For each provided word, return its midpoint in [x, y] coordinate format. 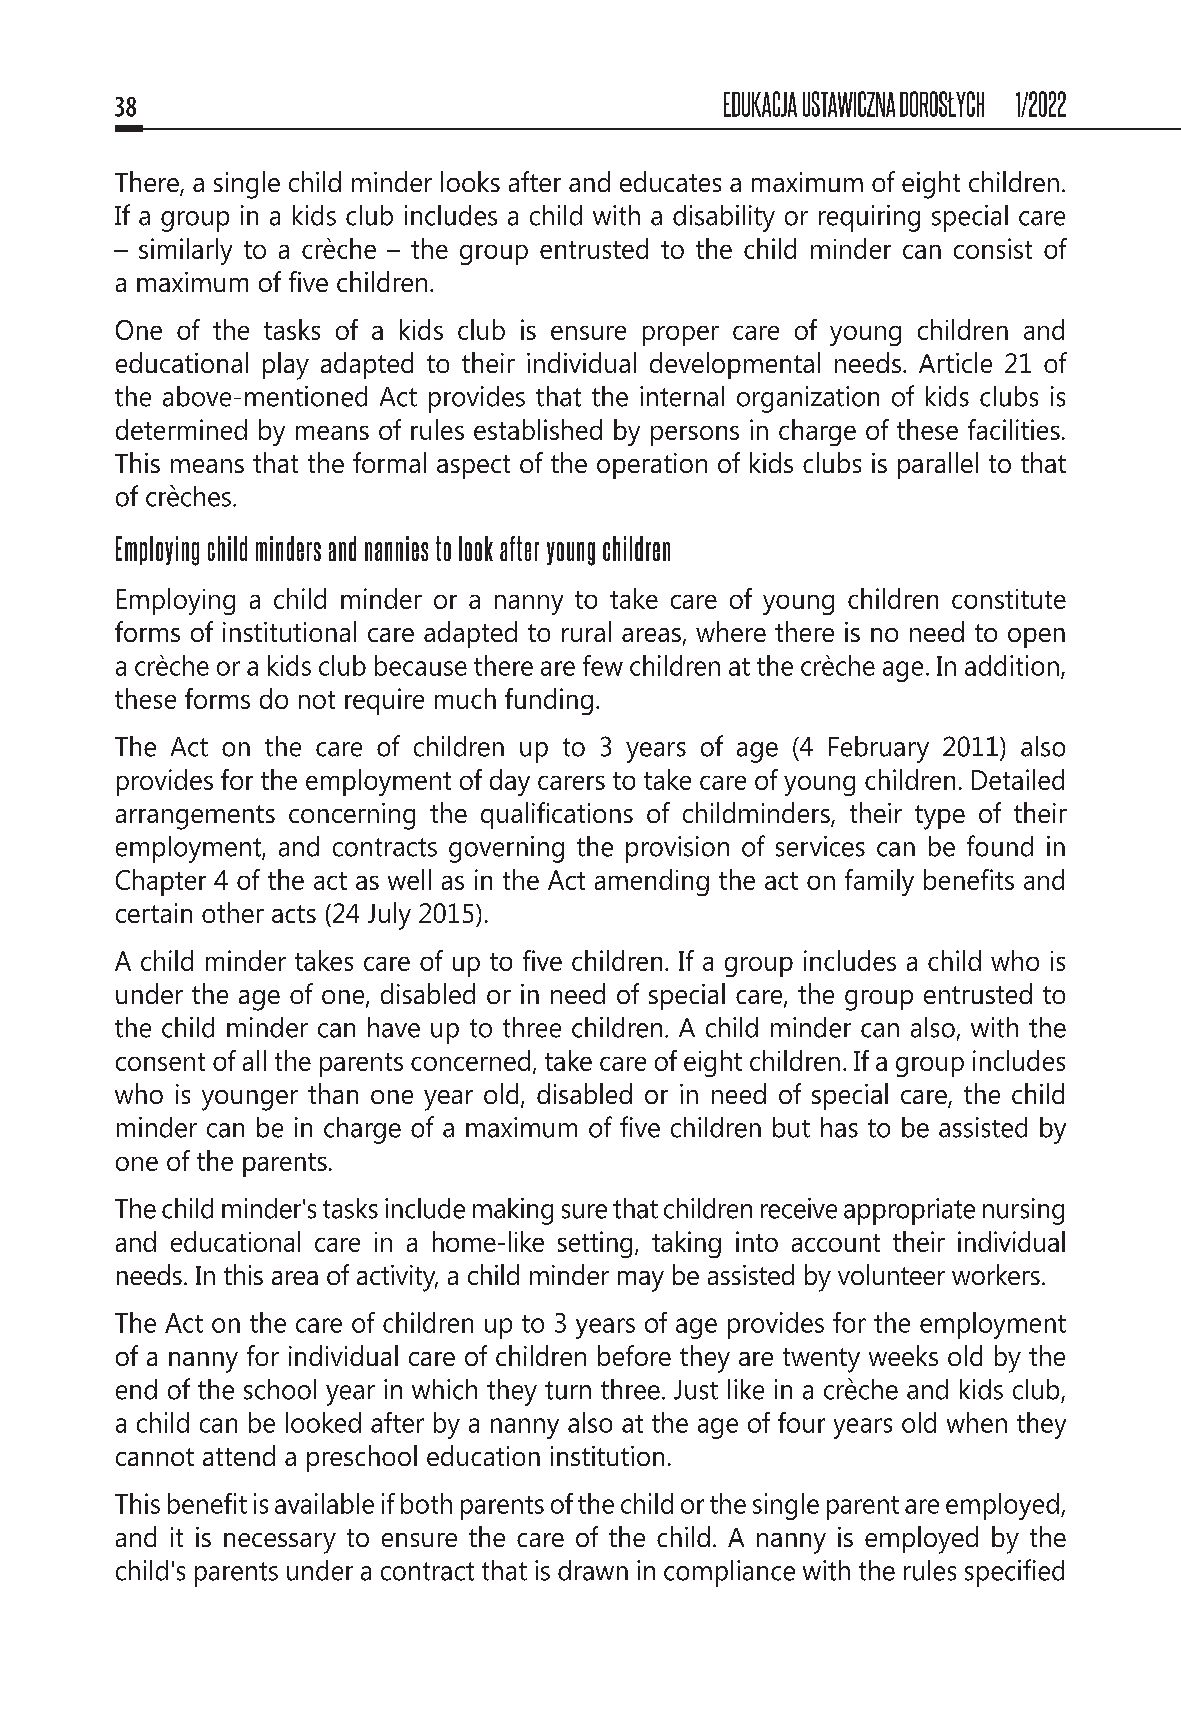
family [879, 882]
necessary [280, 1543]
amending [652, 882]
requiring [869, 218]
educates [670, 181]
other [233, 912]
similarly [185, 251]
